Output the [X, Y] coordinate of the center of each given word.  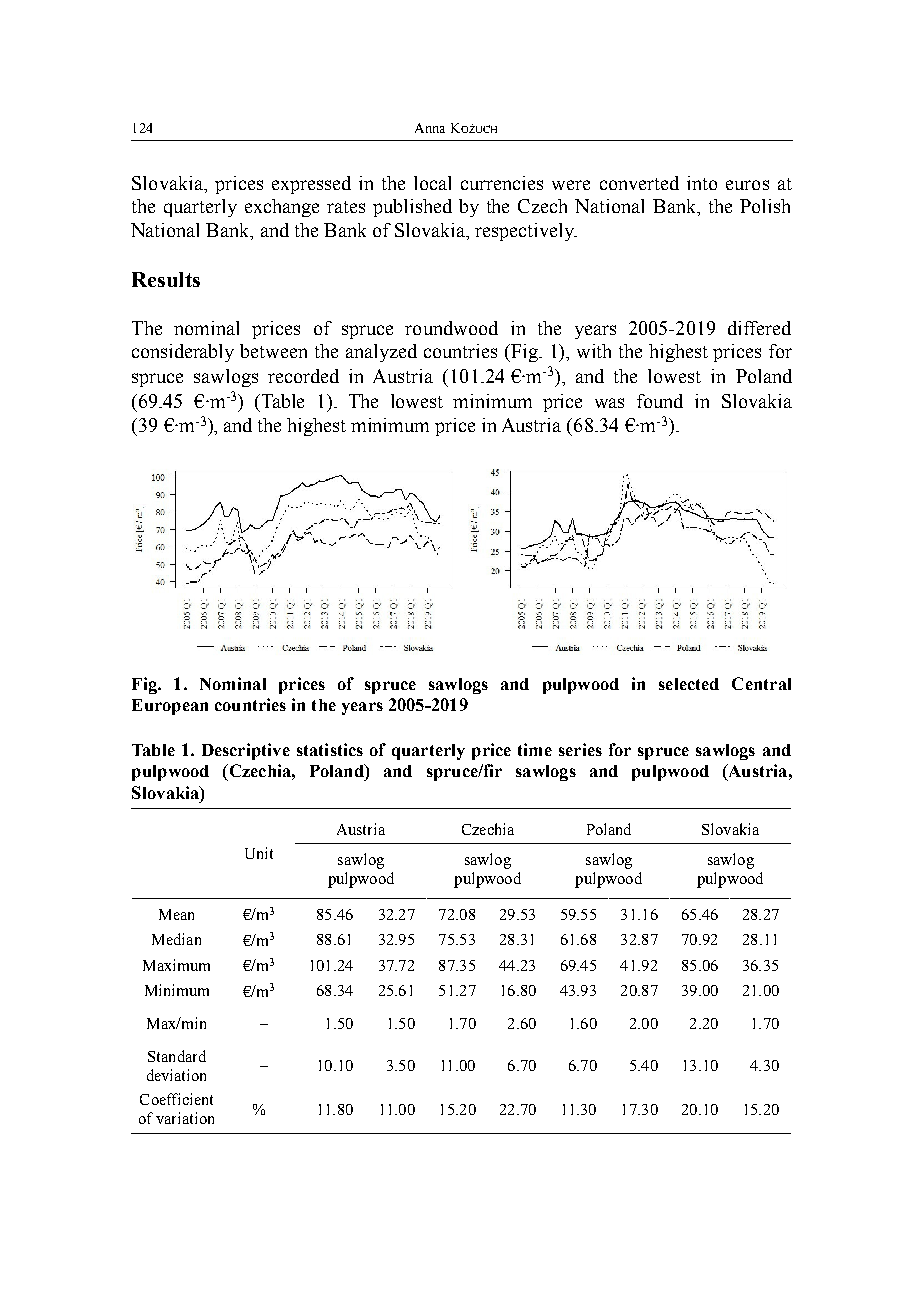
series [580, 749]
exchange [282, 208]
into [702, 183]
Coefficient [176, 1099]
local [432, 183]
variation [185, 1118]
